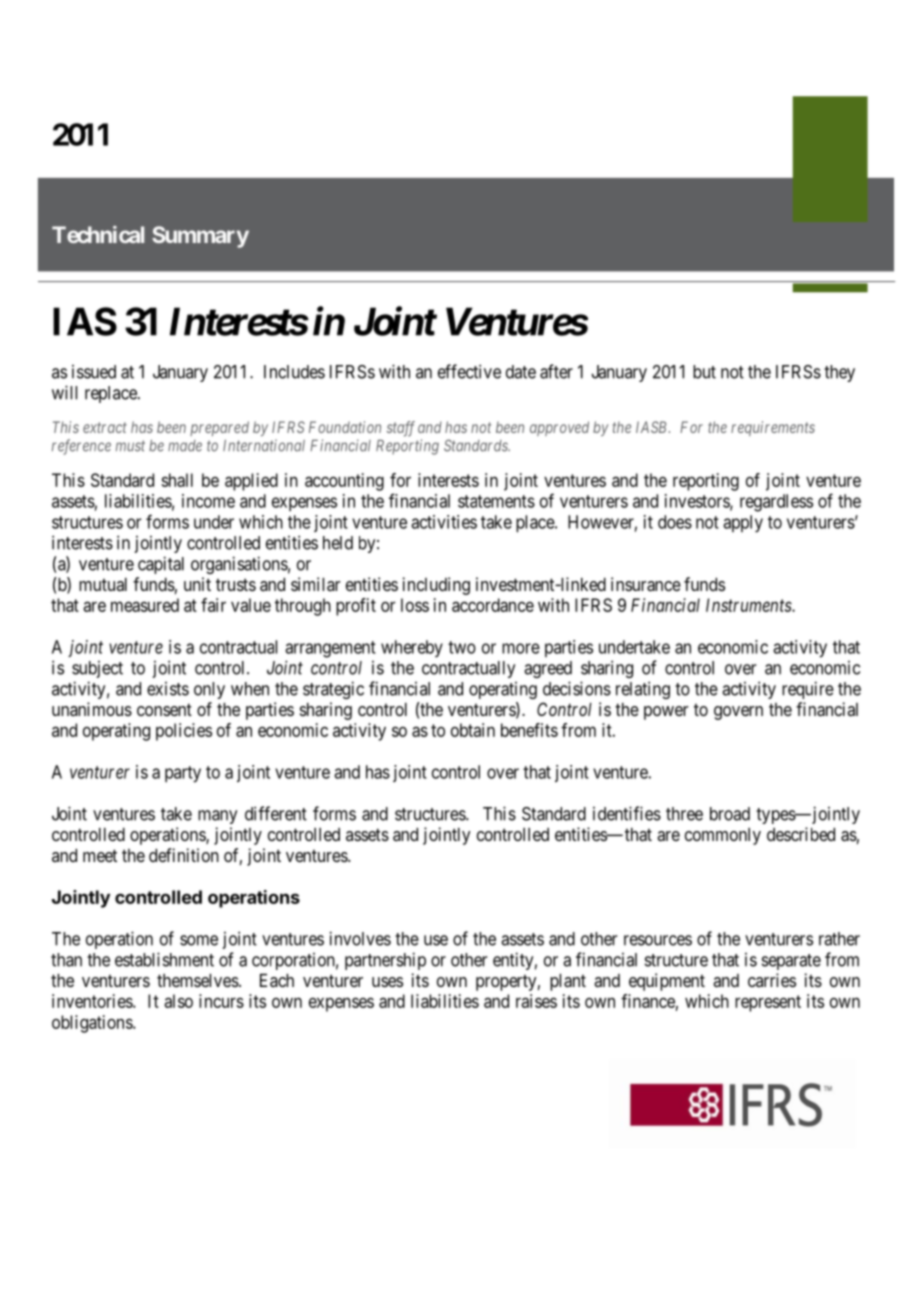 This page has width=924, height=1308. I want to click on but, so click(704, 372).
